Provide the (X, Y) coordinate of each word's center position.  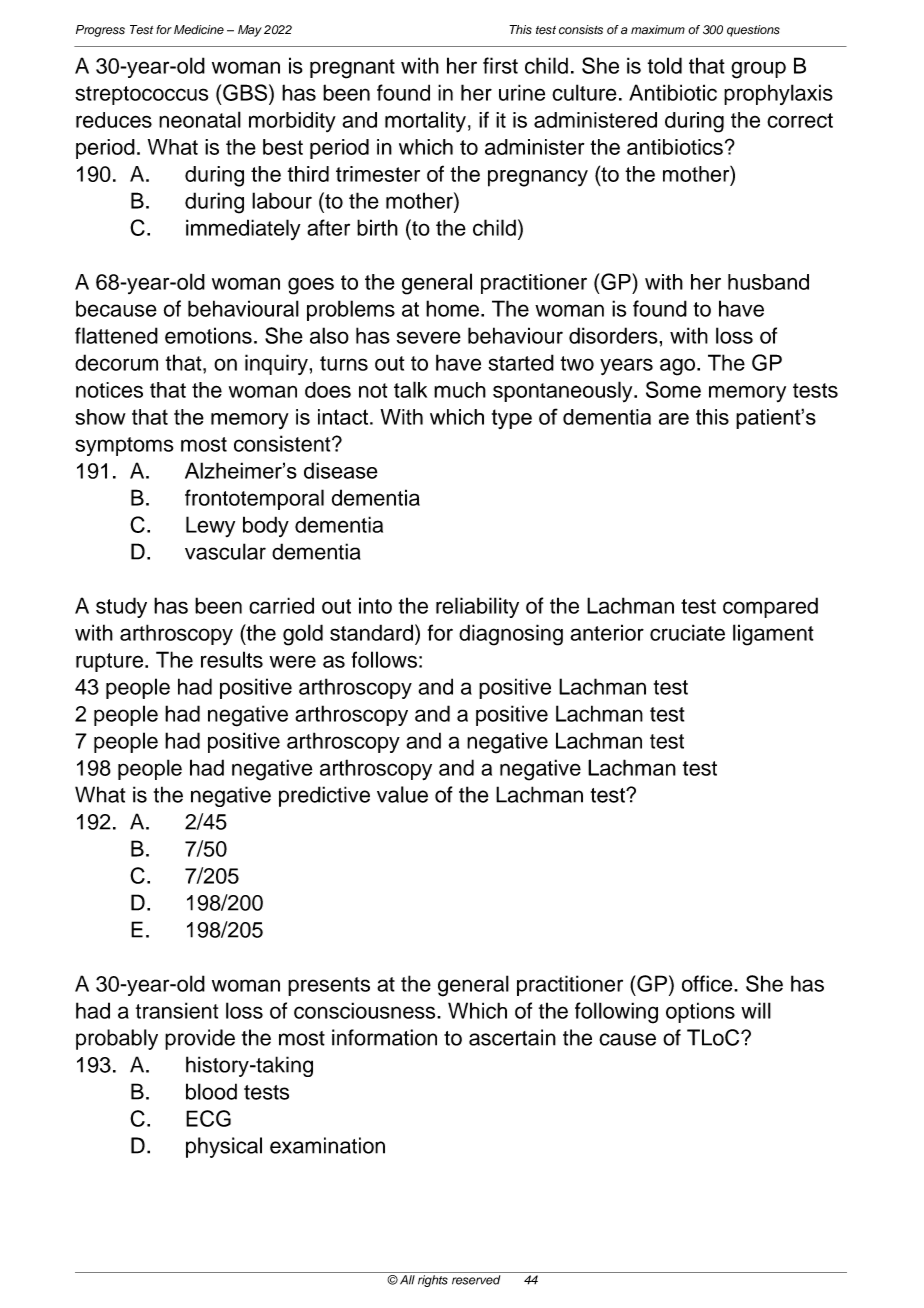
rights (433, 1281)
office (708, 983)
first (500, 65)
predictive (324, 796)
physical (224, 1147)
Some (673, 389)
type (512, 419)
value (402, 794)
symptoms (124, 446)
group (758, 70)
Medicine (199, 30)
